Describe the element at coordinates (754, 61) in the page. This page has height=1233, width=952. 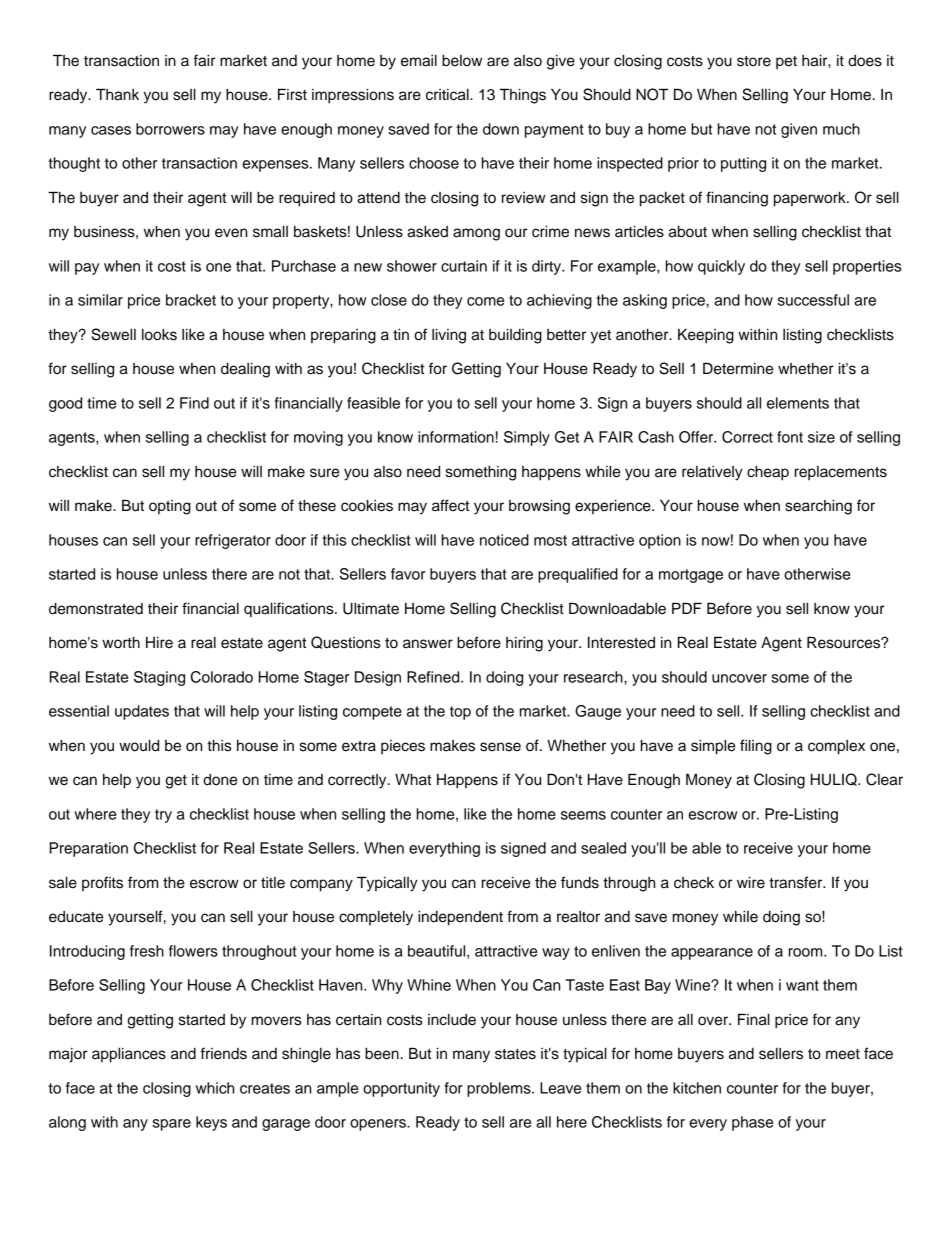
I see `store` at that location.
